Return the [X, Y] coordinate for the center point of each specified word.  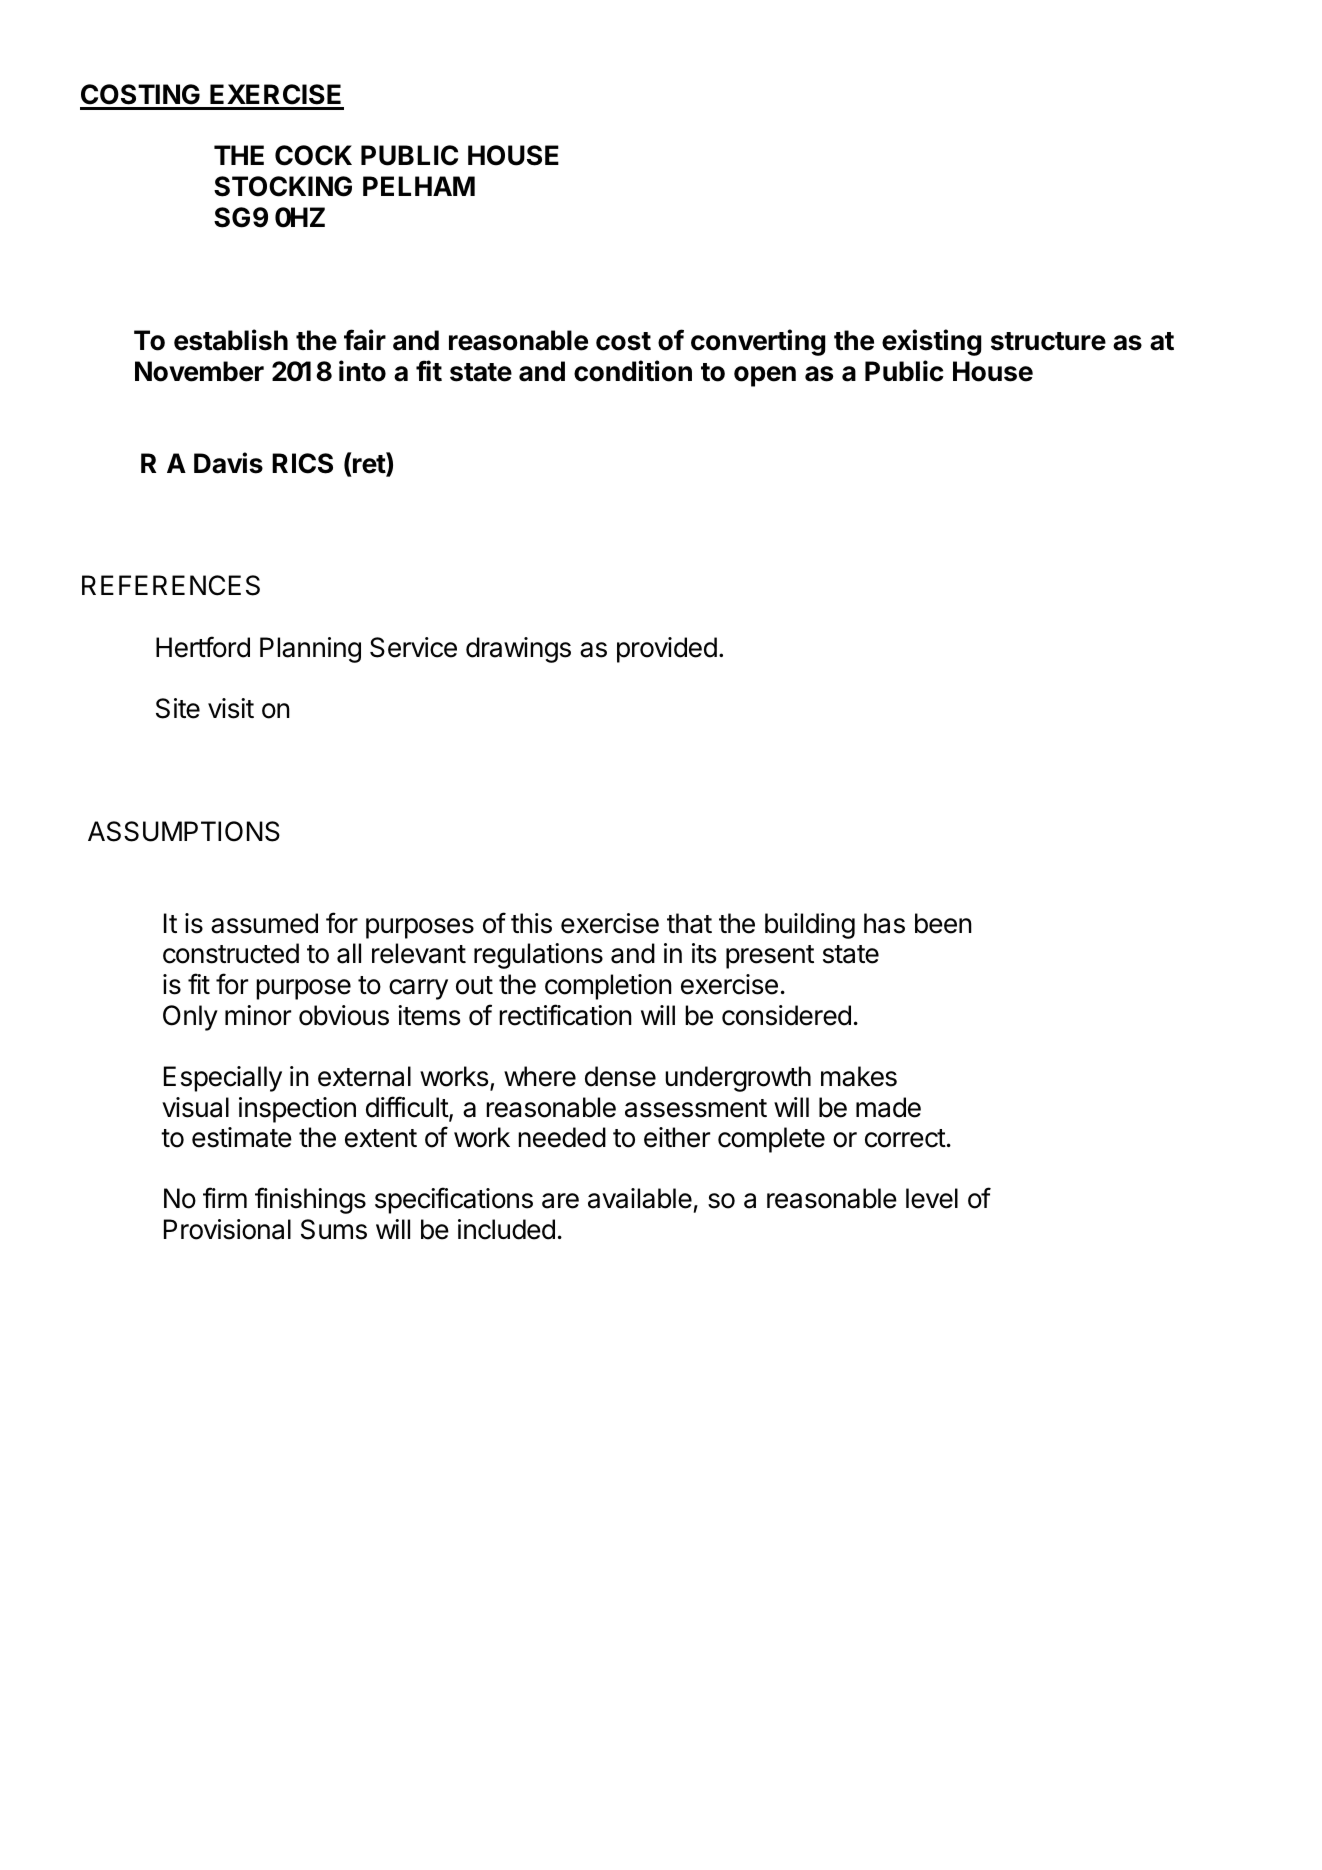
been [943, 923]
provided [667, 650]
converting [758, 342]
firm [225, 1197]
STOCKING [283, 186]
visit [231, 708]
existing [931, 342]
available [640, 1198]
